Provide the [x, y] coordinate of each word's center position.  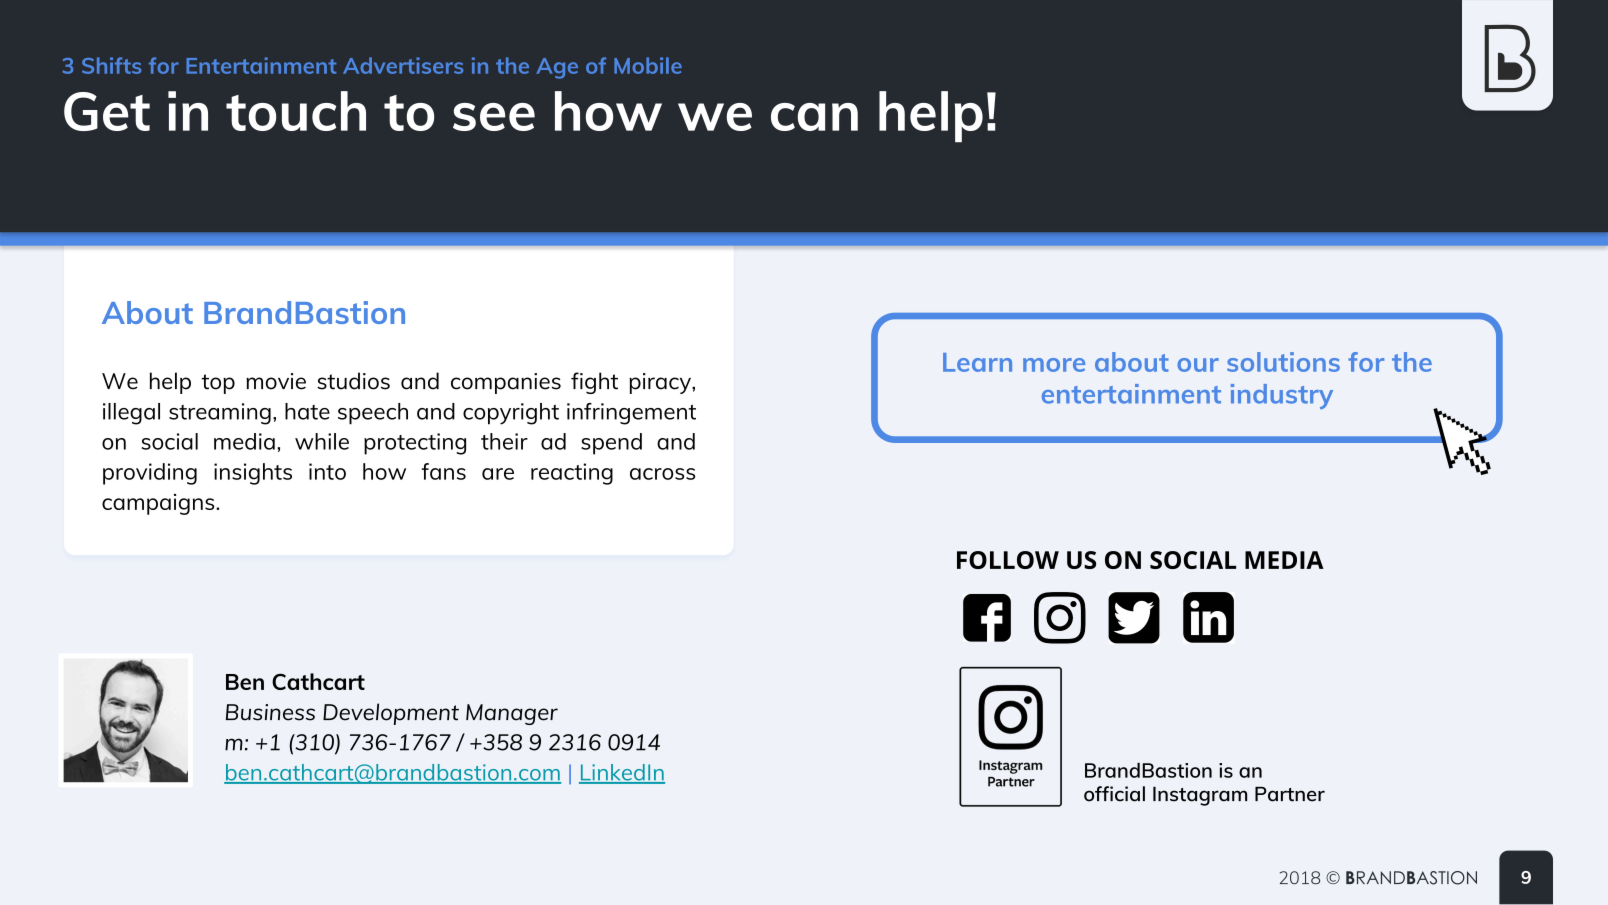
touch [296, 111]
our [1198, 365]
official [1114, 794]
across [662, 474]
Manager [512, 714]
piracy [661, 383]
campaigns [159, 504]
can [814, 117]
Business [270, 712]
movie [276, 381]
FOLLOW [1008, 560]
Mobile [648, 65]
